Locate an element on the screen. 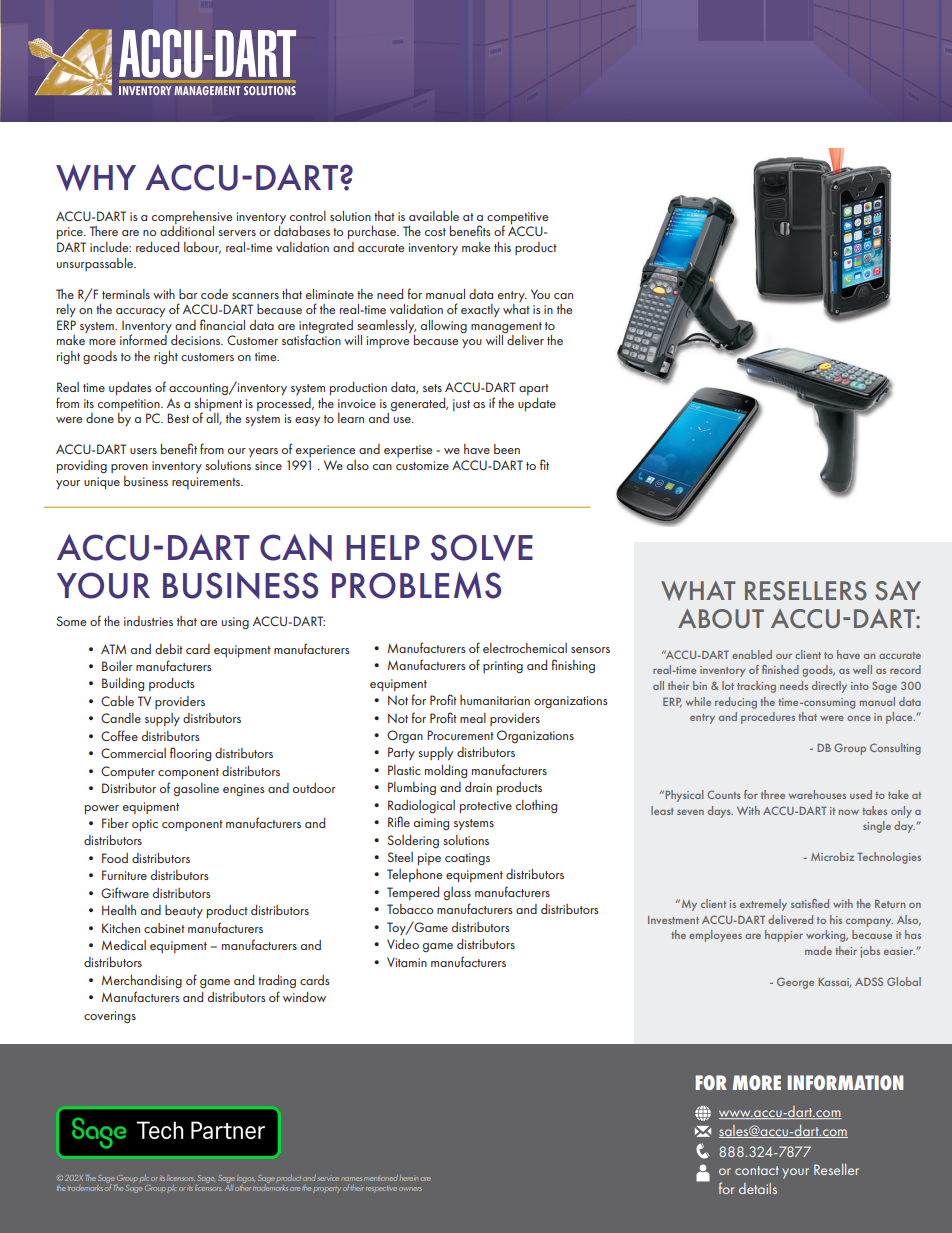 The width and height of the screenshot is (952, 1233). George is located at coordinates (795, 983).
